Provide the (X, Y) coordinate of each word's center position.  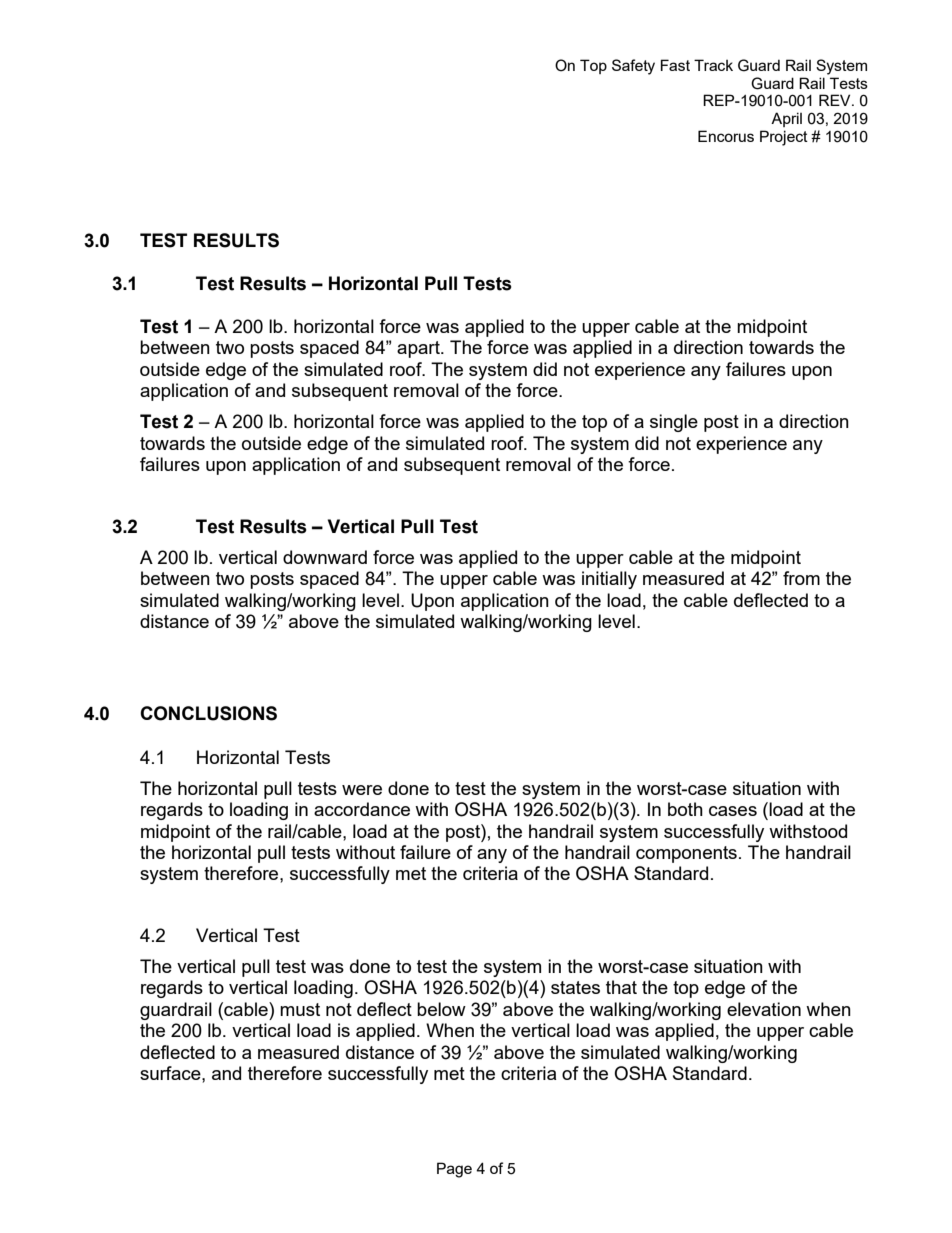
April (786, 119)
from (801, 578)
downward (325, 557)
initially (609, 580)
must (300, 1009)
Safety (633, 67)
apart (419, 349)
